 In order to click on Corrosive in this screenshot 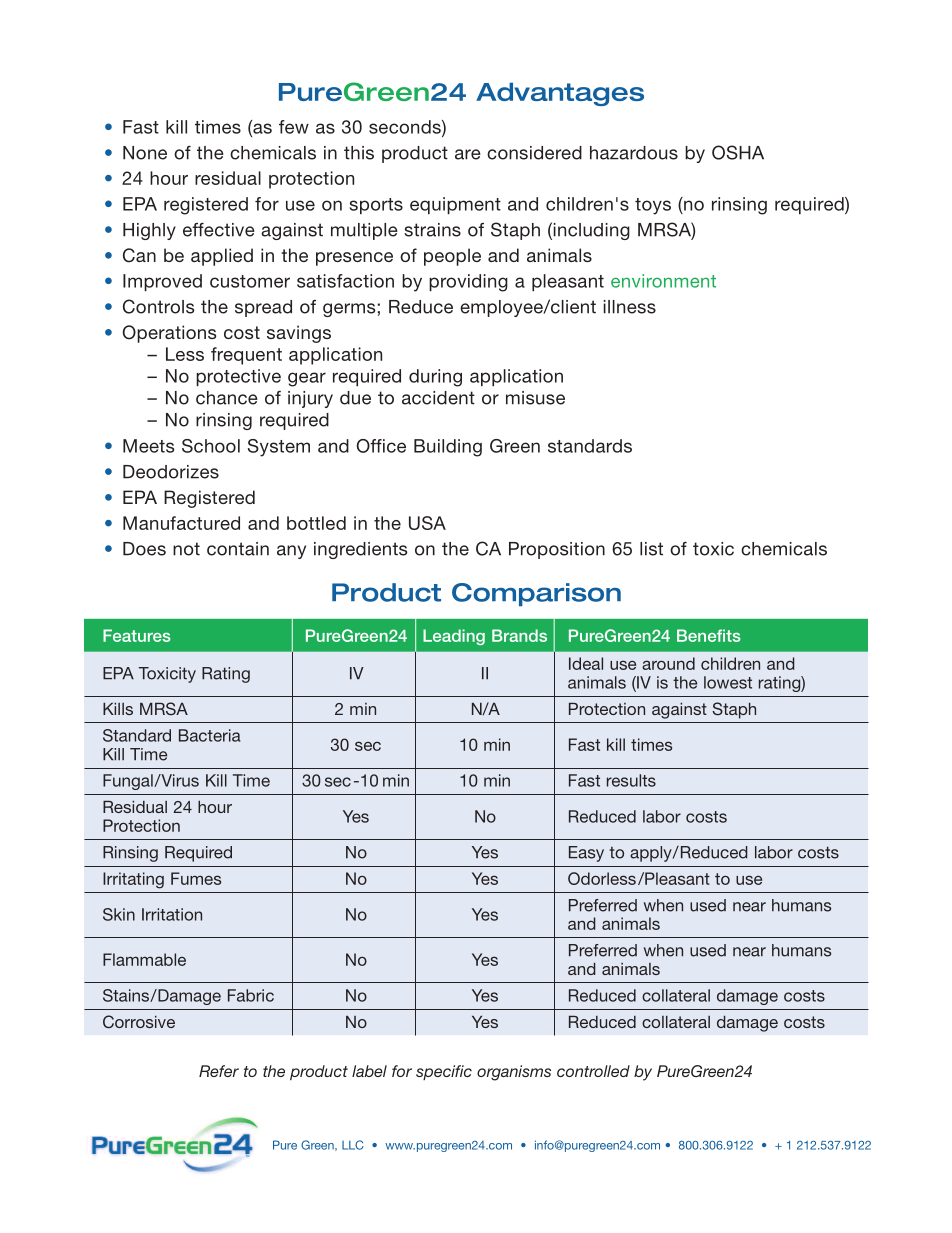, I will do `click(139, 1022)`.
